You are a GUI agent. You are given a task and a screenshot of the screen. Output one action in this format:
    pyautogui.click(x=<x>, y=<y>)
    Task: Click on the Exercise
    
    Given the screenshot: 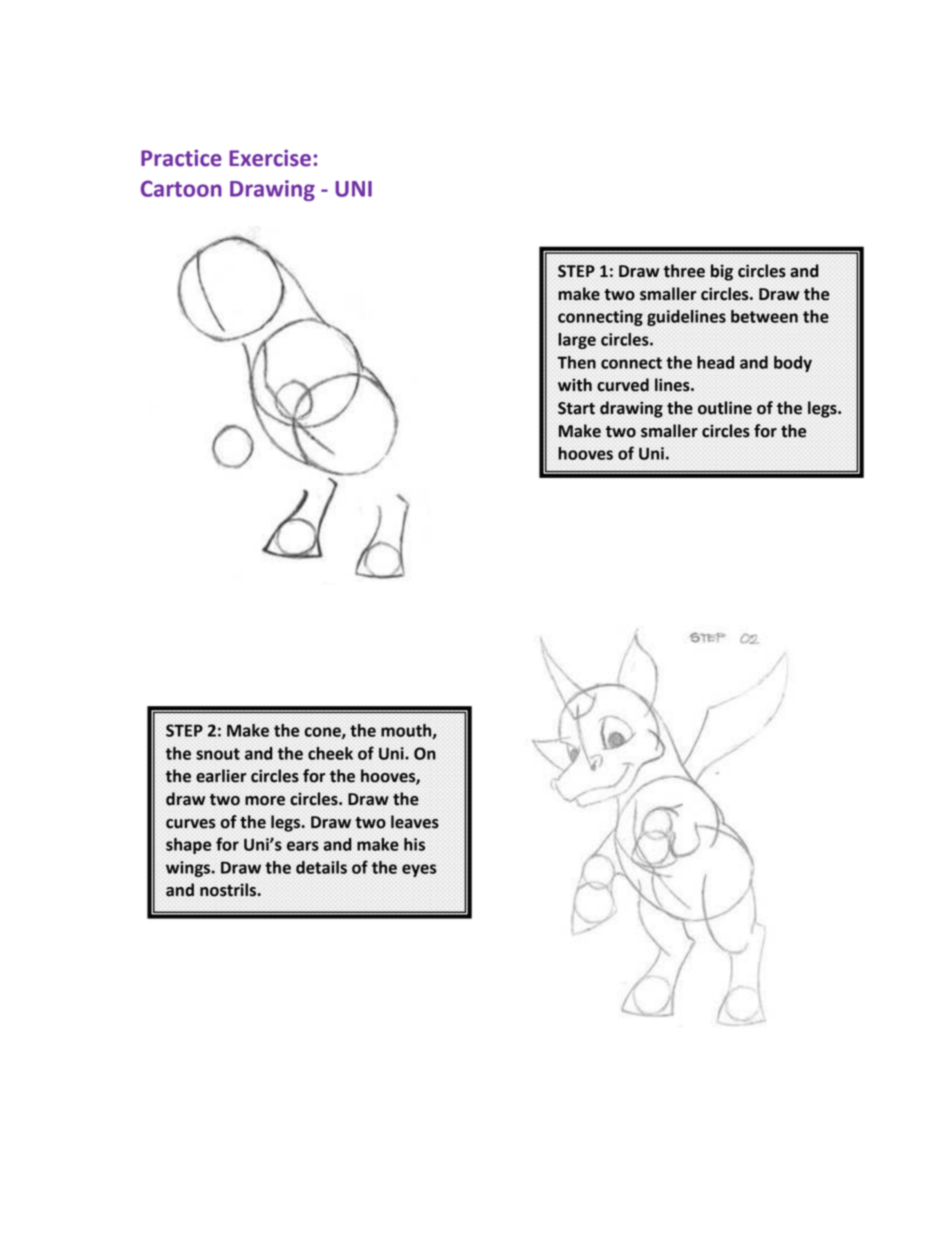 What is the action you would take?
    pyautogui.click(x=270, y=158)
